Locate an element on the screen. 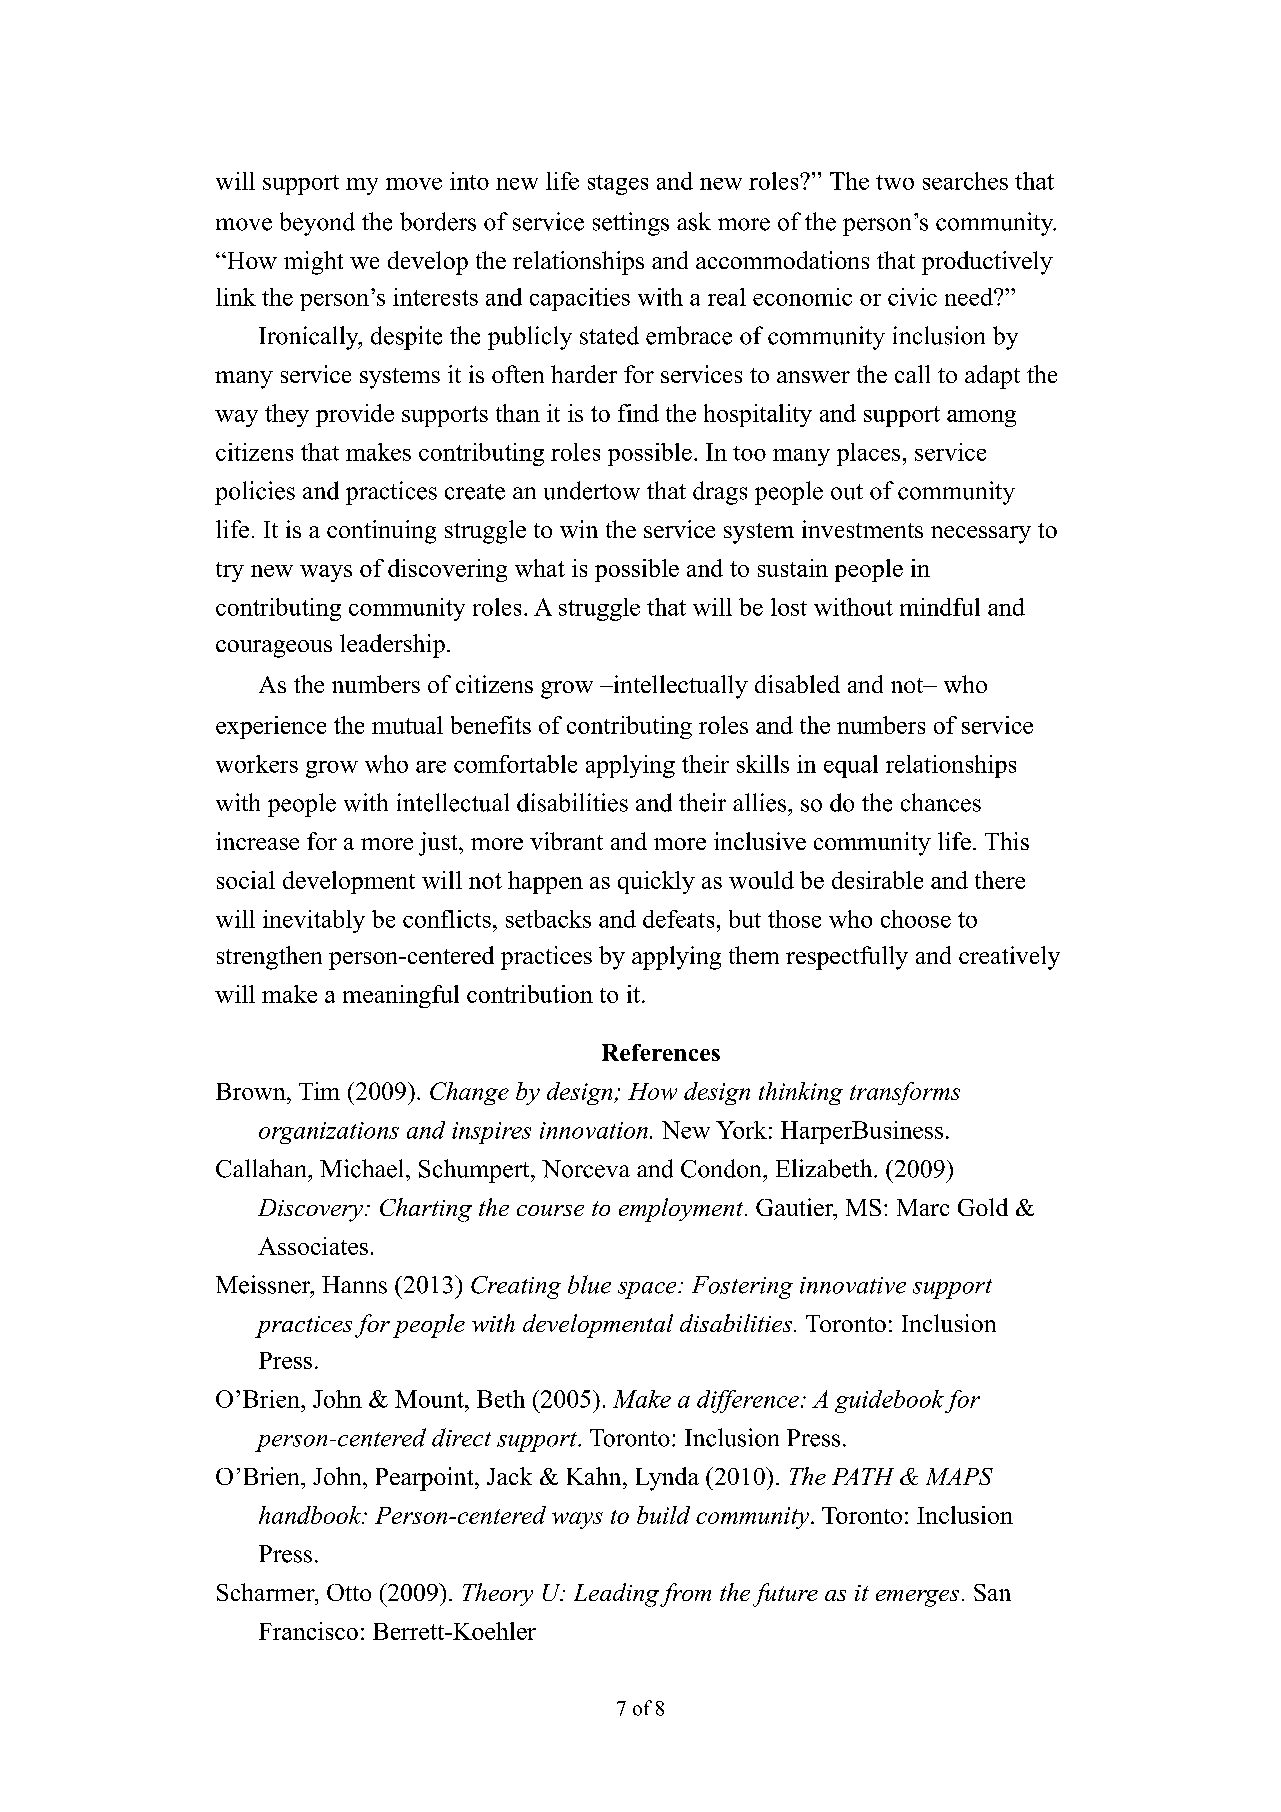 The image size is (1281, 1812). settings is located at coordinates (631, 224).
